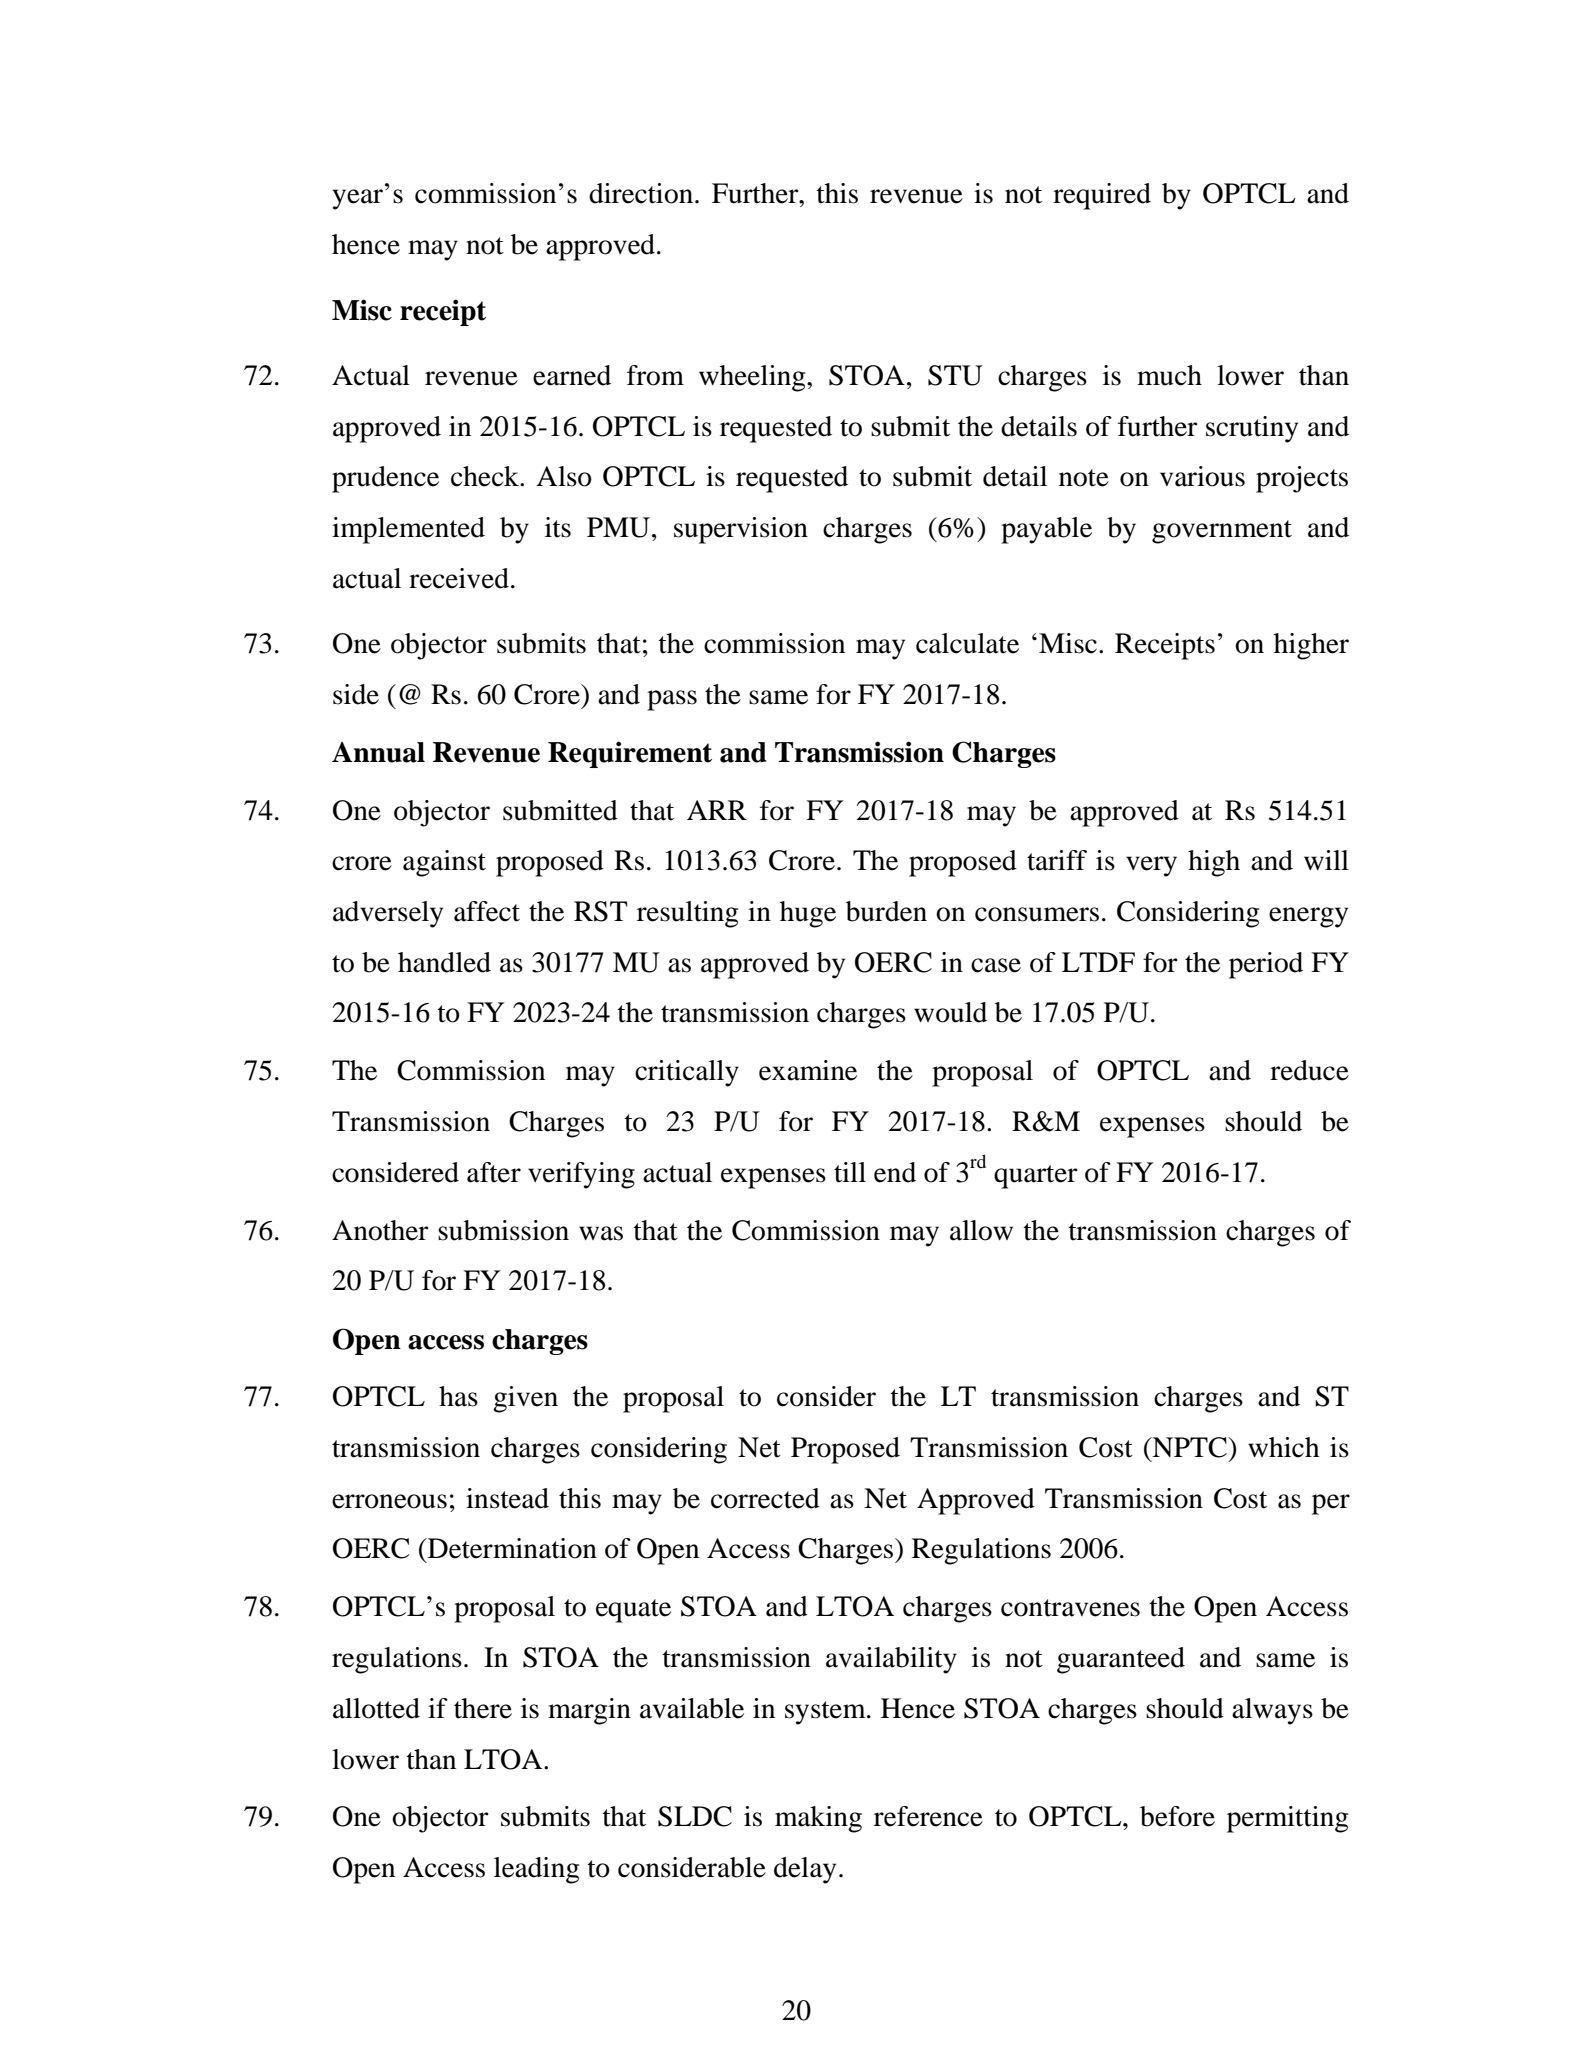  Describe the element at coordinates (1283, 1447) in the screenshot. I see `which` at that location.
